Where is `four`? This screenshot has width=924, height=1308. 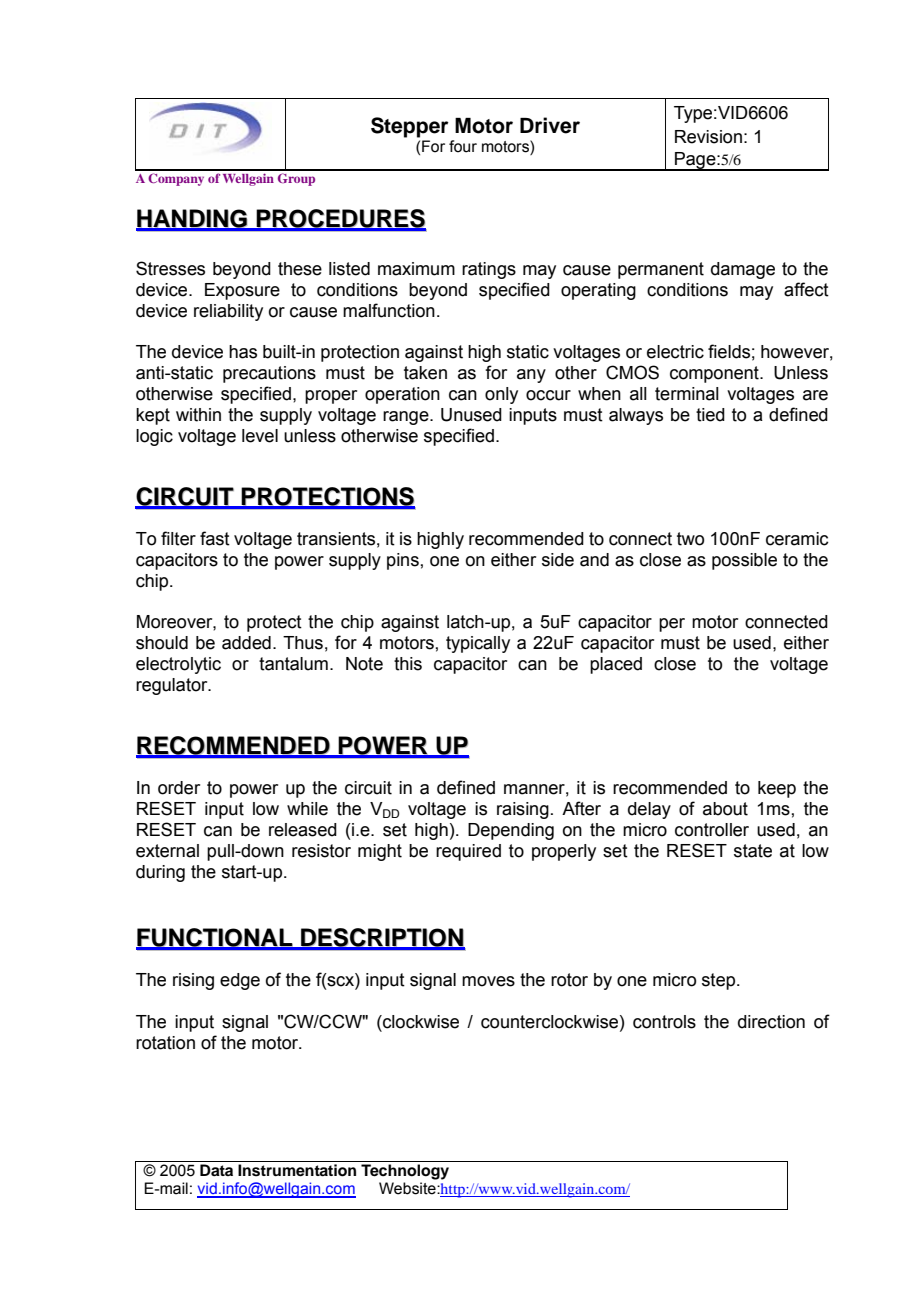 four is located at coordinates (463, 146).
